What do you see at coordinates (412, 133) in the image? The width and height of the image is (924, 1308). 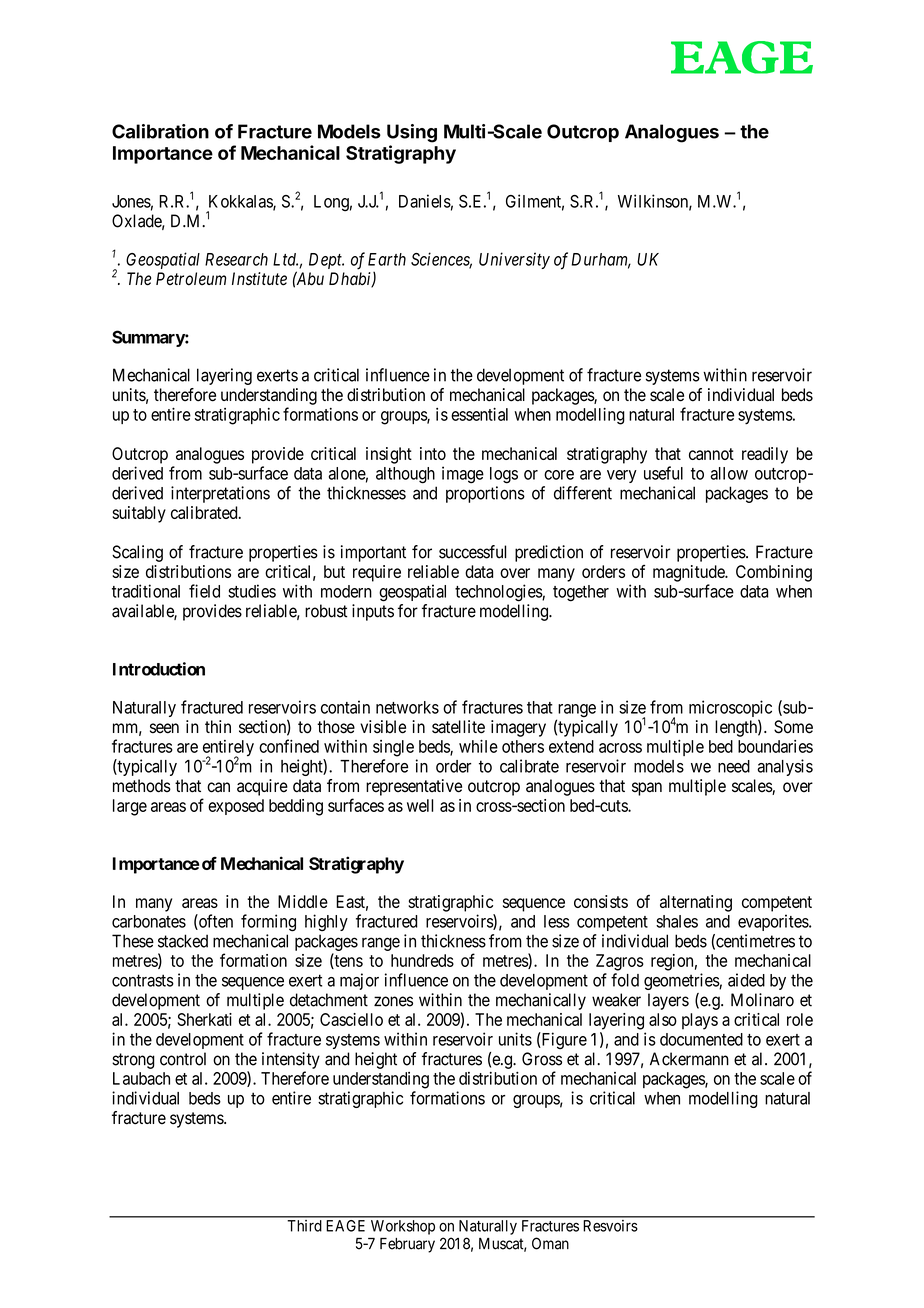 I see `Using` at bounding box center [412, 133].
